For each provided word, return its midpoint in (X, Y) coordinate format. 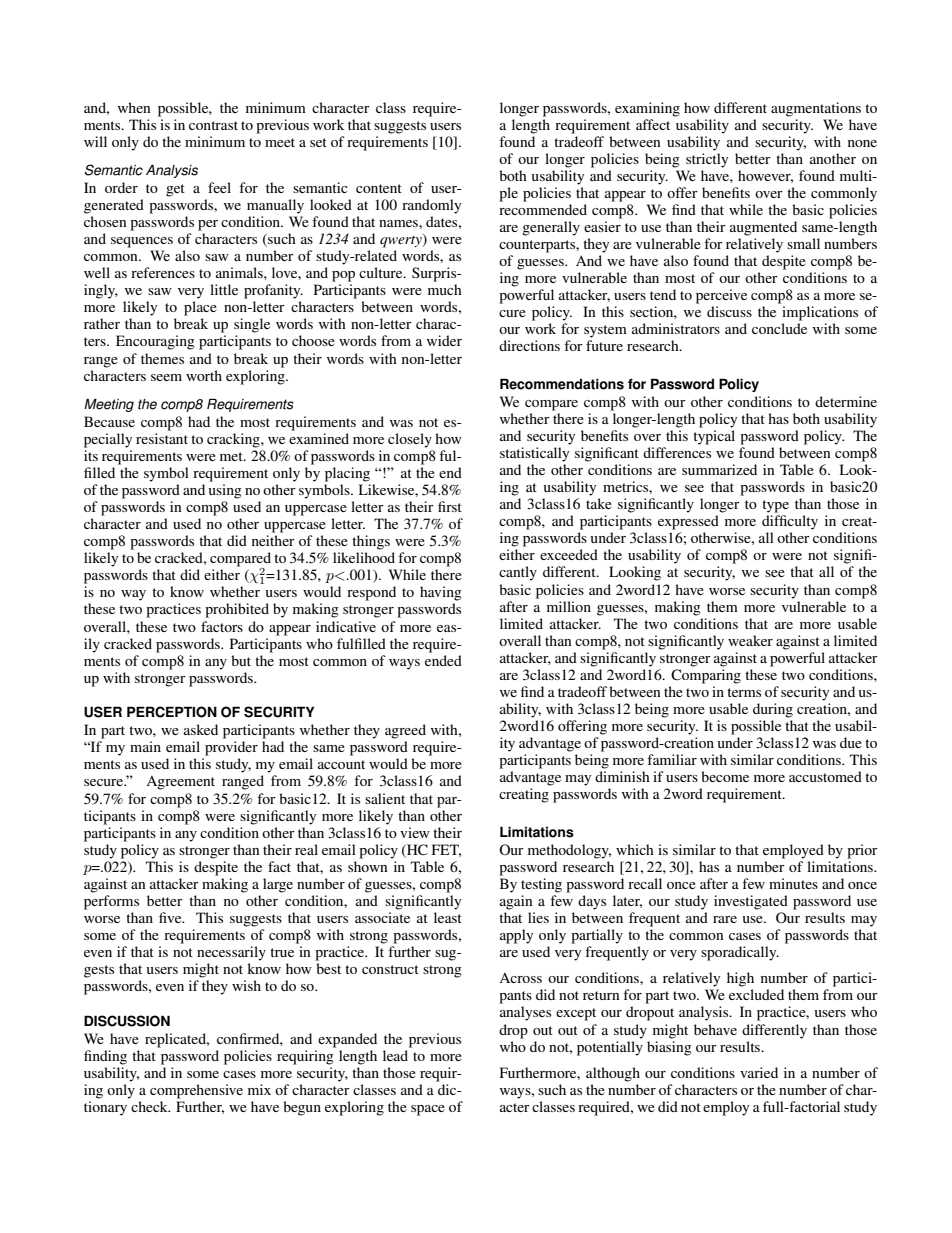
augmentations (816, 109)
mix (259, 1089)
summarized (719, 469)
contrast (213, 125)
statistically (534, 454)
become (725, 776)
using (225, 491)
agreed (405, 731)
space (428, 1110)
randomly (431, 206)
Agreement (180, 783)
